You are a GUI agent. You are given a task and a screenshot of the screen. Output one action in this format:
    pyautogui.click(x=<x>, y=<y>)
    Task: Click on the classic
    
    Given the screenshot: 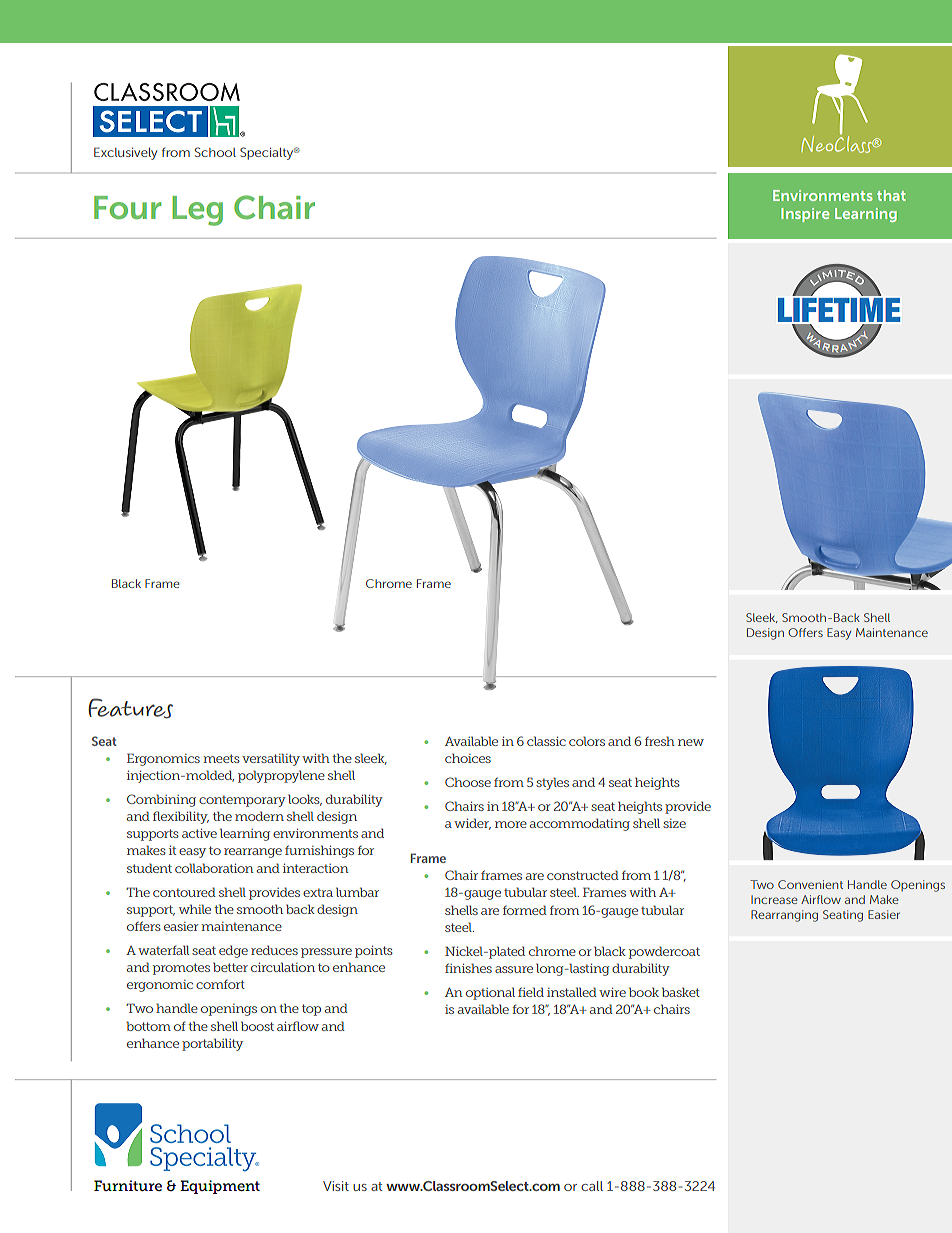 What is the action you would take?
    pyautogui.click(x=546, y=741)
